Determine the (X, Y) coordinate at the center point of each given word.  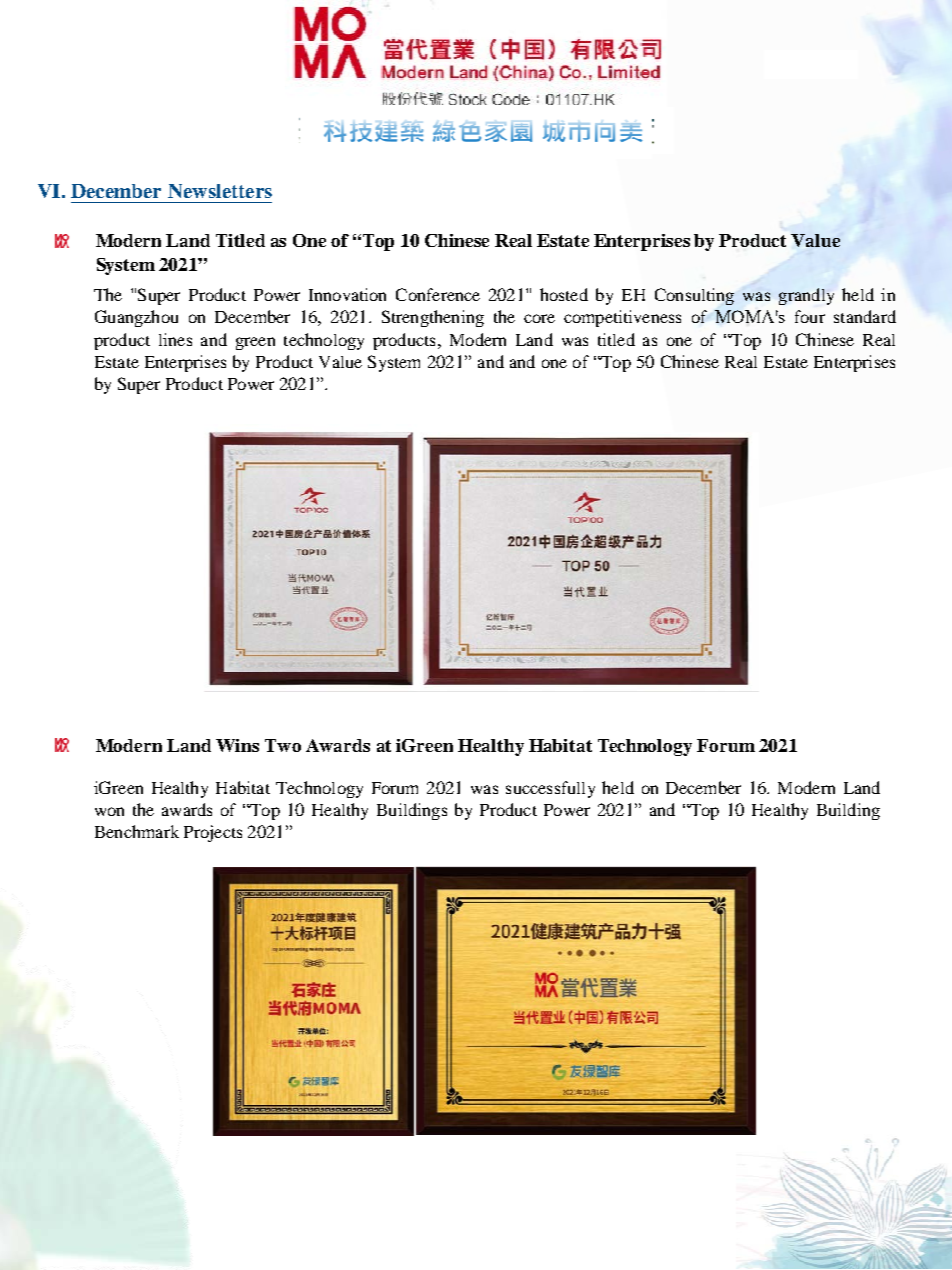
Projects (213, 833)
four (810, 316)
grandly (806, 296)
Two (283, 745)
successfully (550, 789)
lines (175, 339)
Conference (438, 294)
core (539, 318)
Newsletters (220, 191)
